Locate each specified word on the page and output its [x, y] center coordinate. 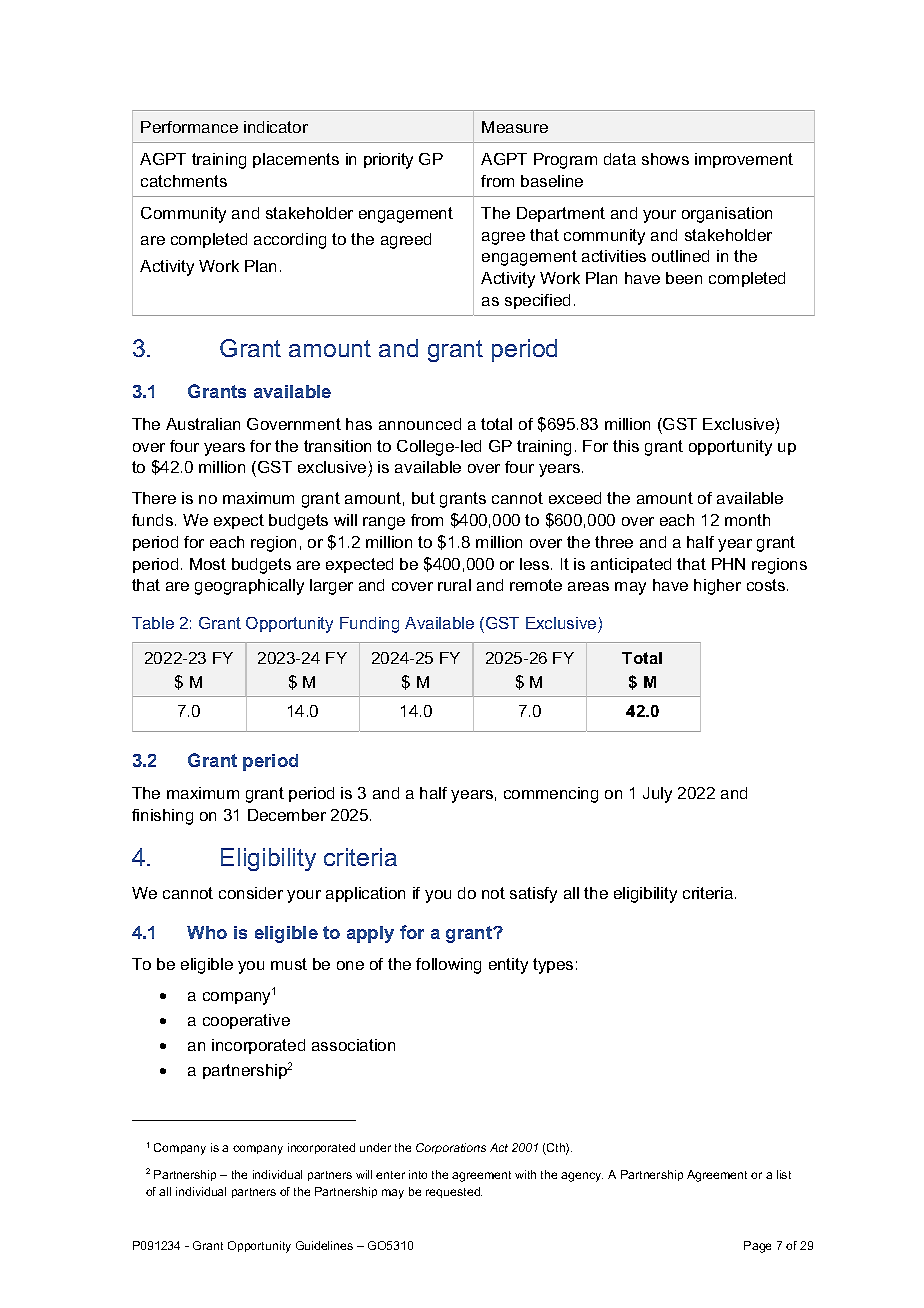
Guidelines [324, 1245]
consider [251, 893]
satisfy [533, 895]
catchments [184, 181]
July [657, 795]
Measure [515, 127]
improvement [744, 160]
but [423, 498]
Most [208, 564]
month [747, 520]
